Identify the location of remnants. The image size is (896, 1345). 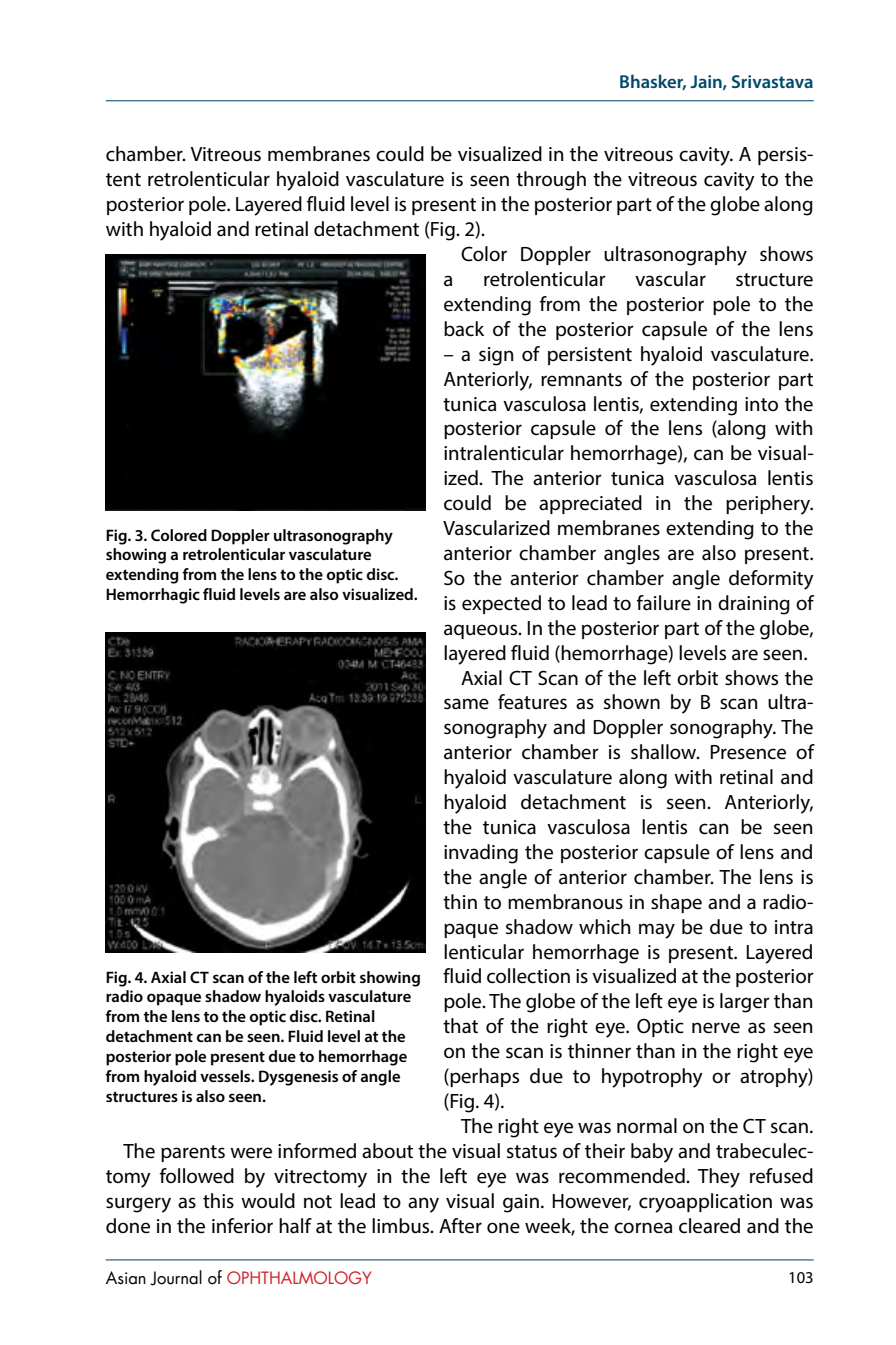
(581, 380).
